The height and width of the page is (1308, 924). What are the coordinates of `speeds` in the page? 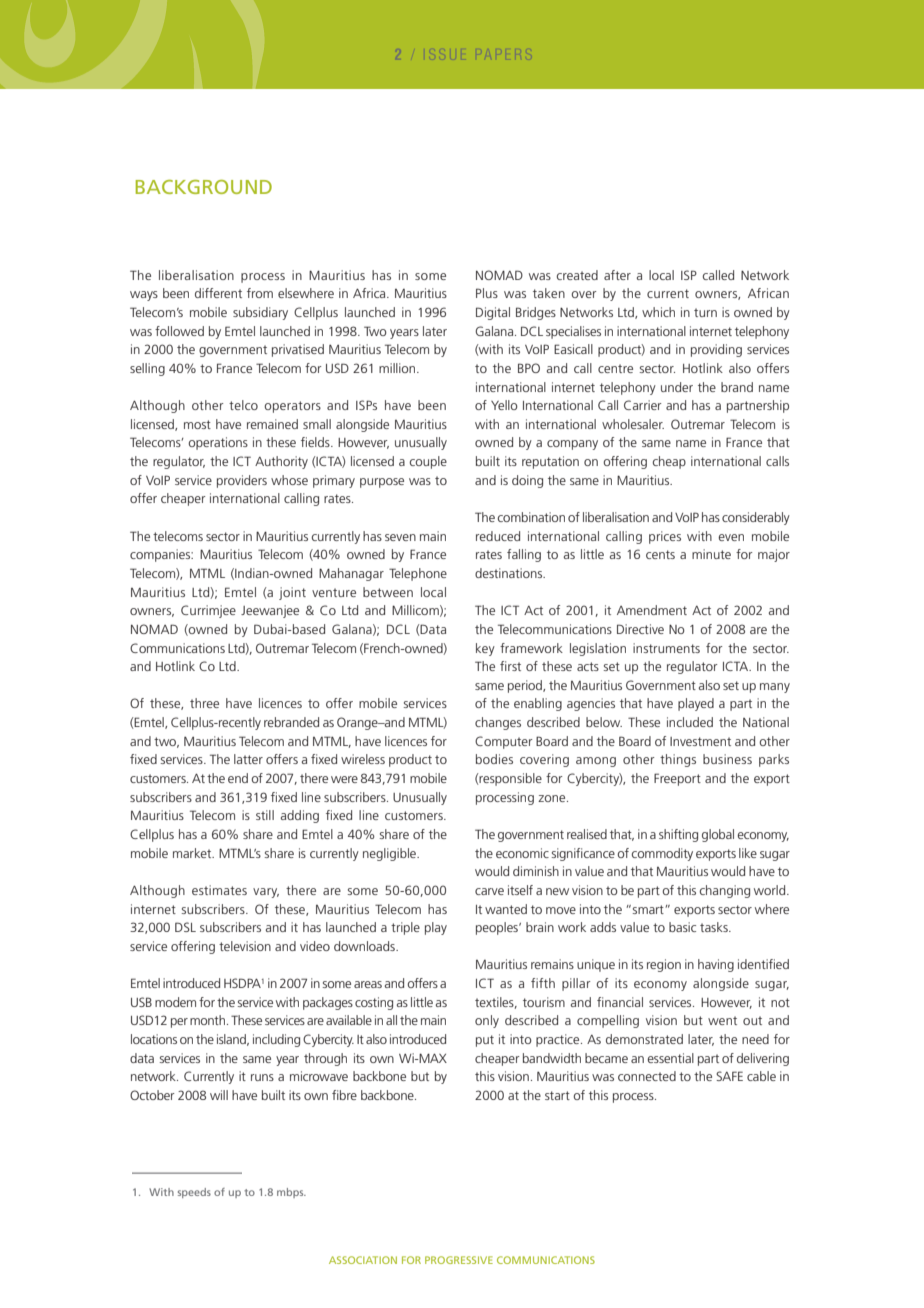 It's located at (194, 1193).
